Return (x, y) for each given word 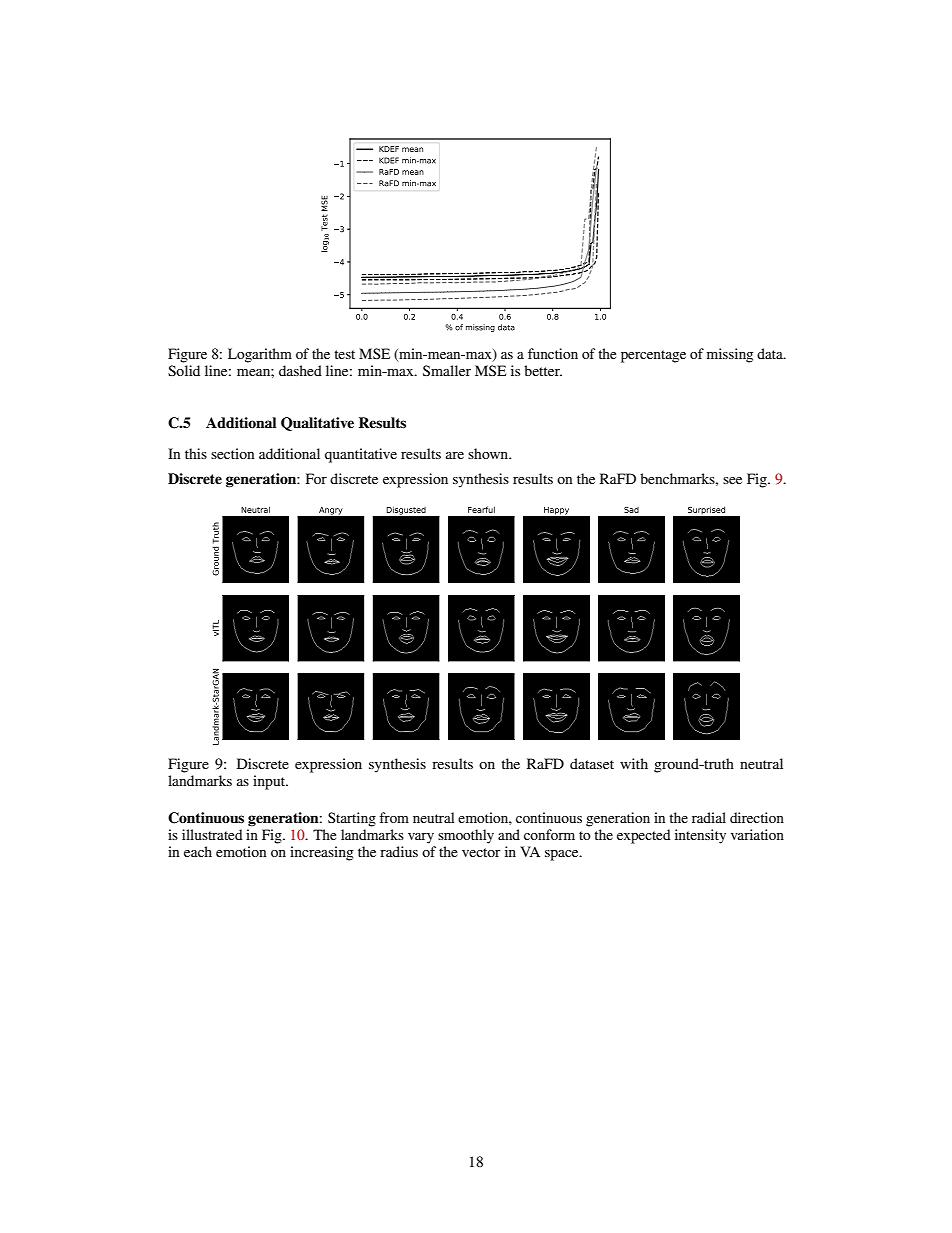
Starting (352, 819)
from (394, 817)
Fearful (481, 509)
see (732, 480)
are (455, 455)
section (233, 453)
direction (757, 817)
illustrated (212, 834)
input (270, 782)
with (634, 763)
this (196, 453)
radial (709, 817)
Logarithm (260, 355)
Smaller (447, 370)
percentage (653, 356)
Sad (631, 510)
